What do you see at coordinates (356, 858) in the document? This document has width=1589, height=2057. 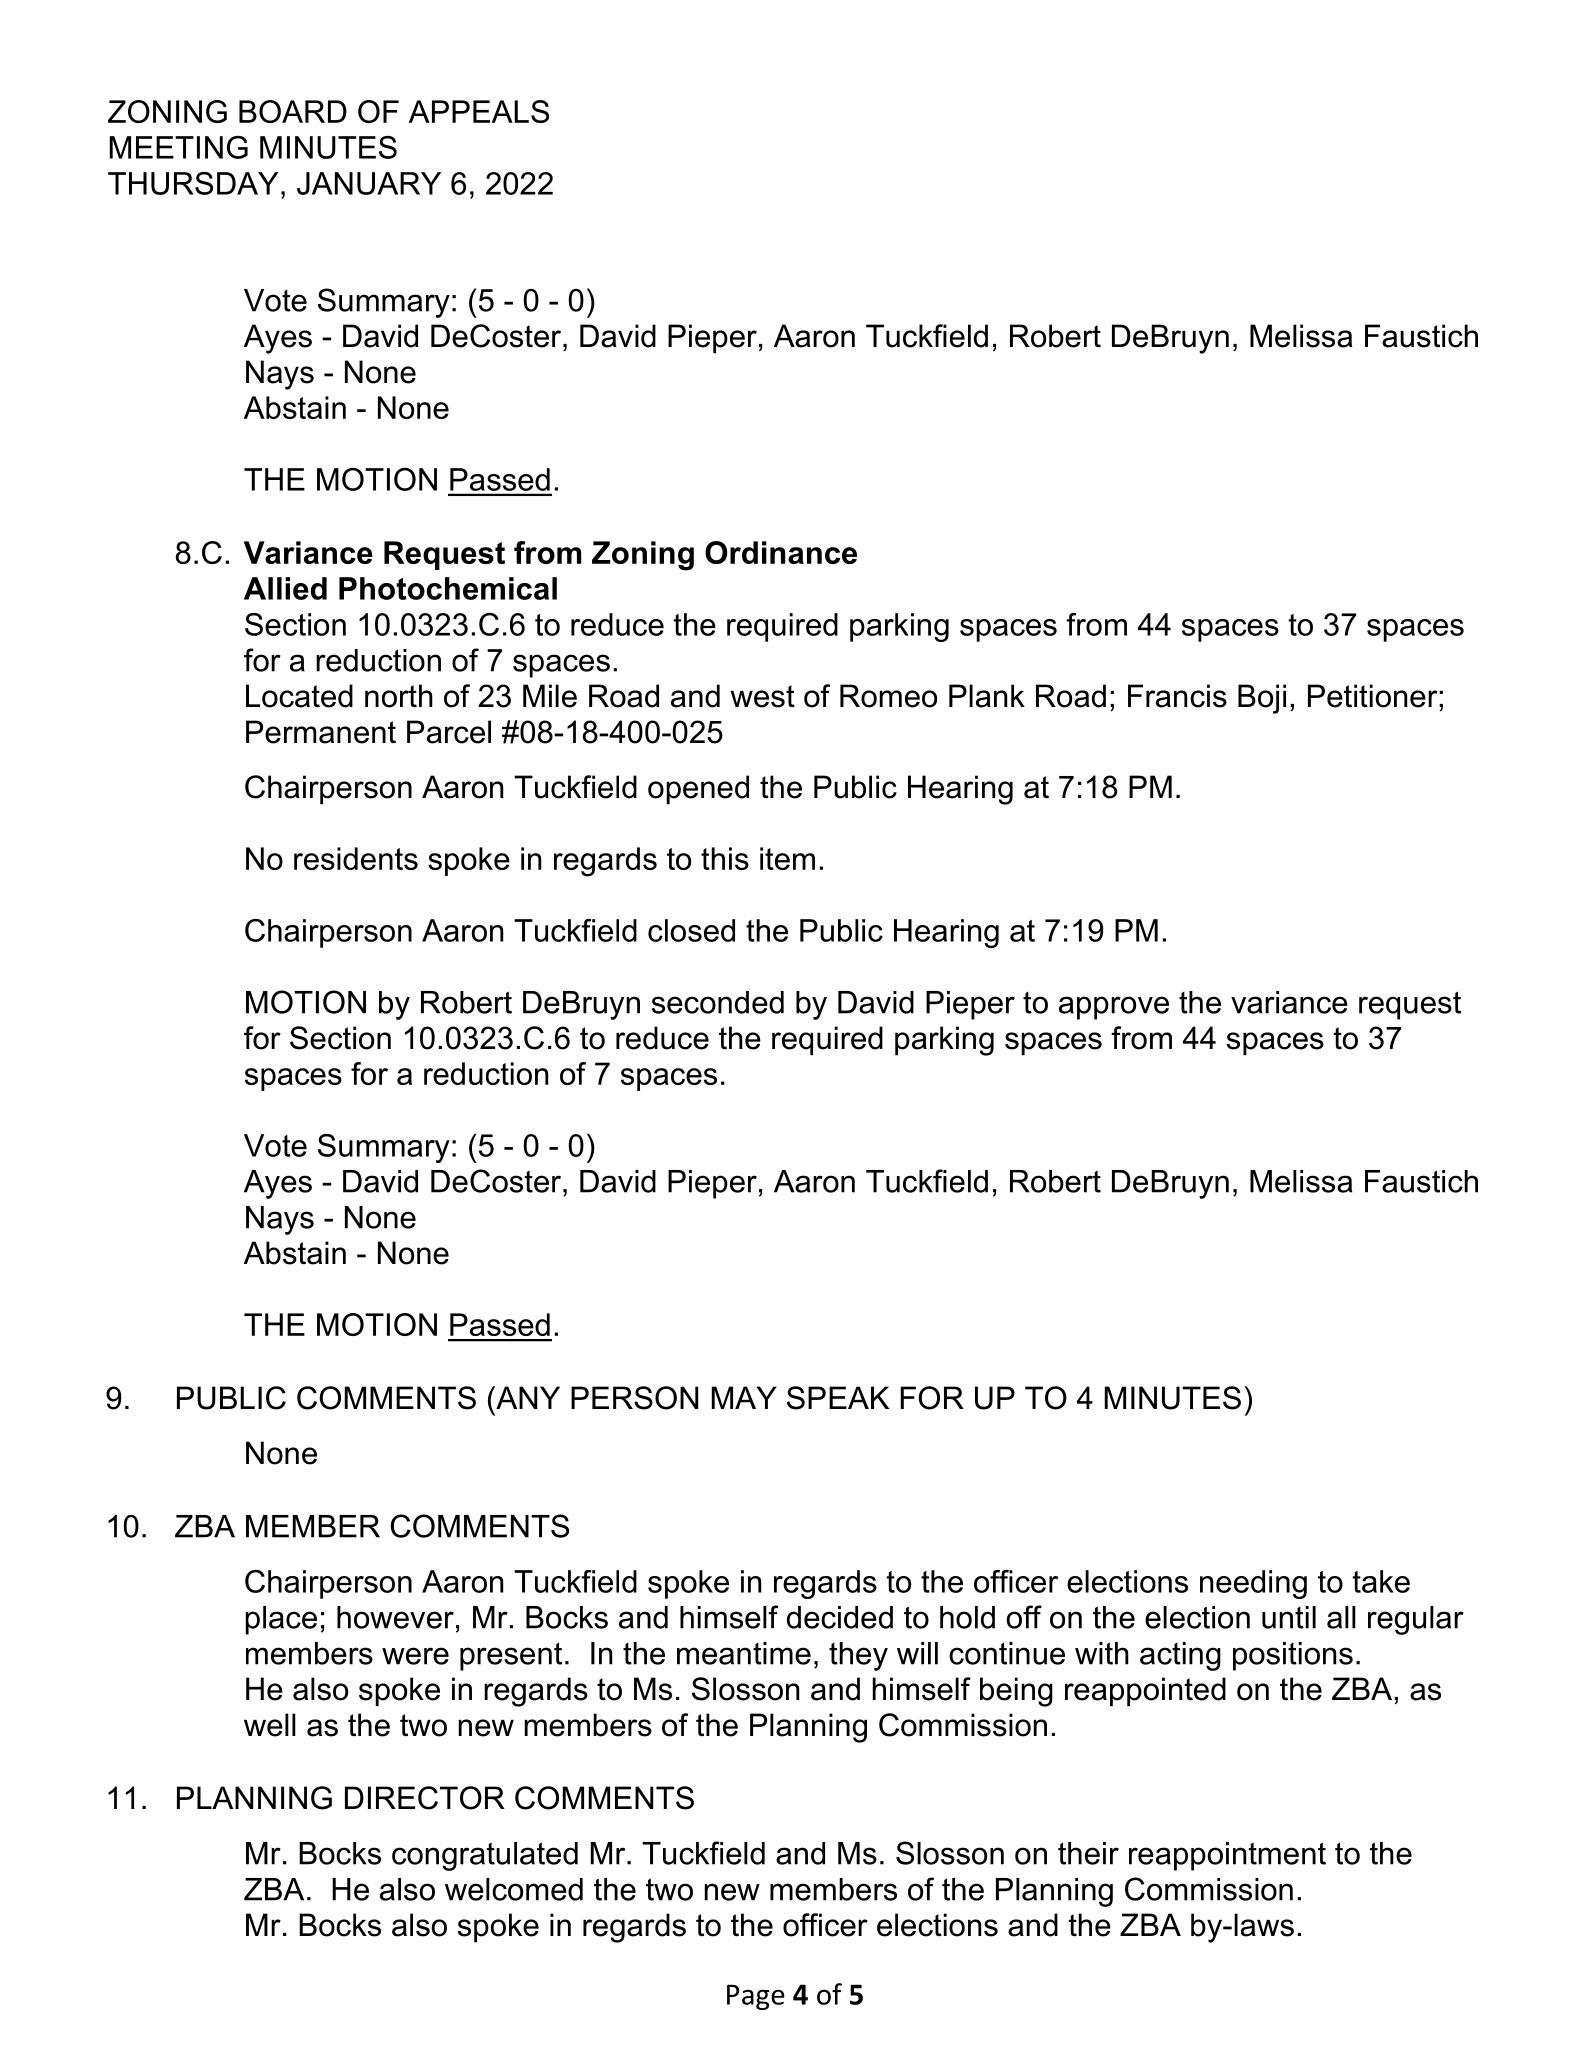 I see `residents` at bounding box center [356, 858].
